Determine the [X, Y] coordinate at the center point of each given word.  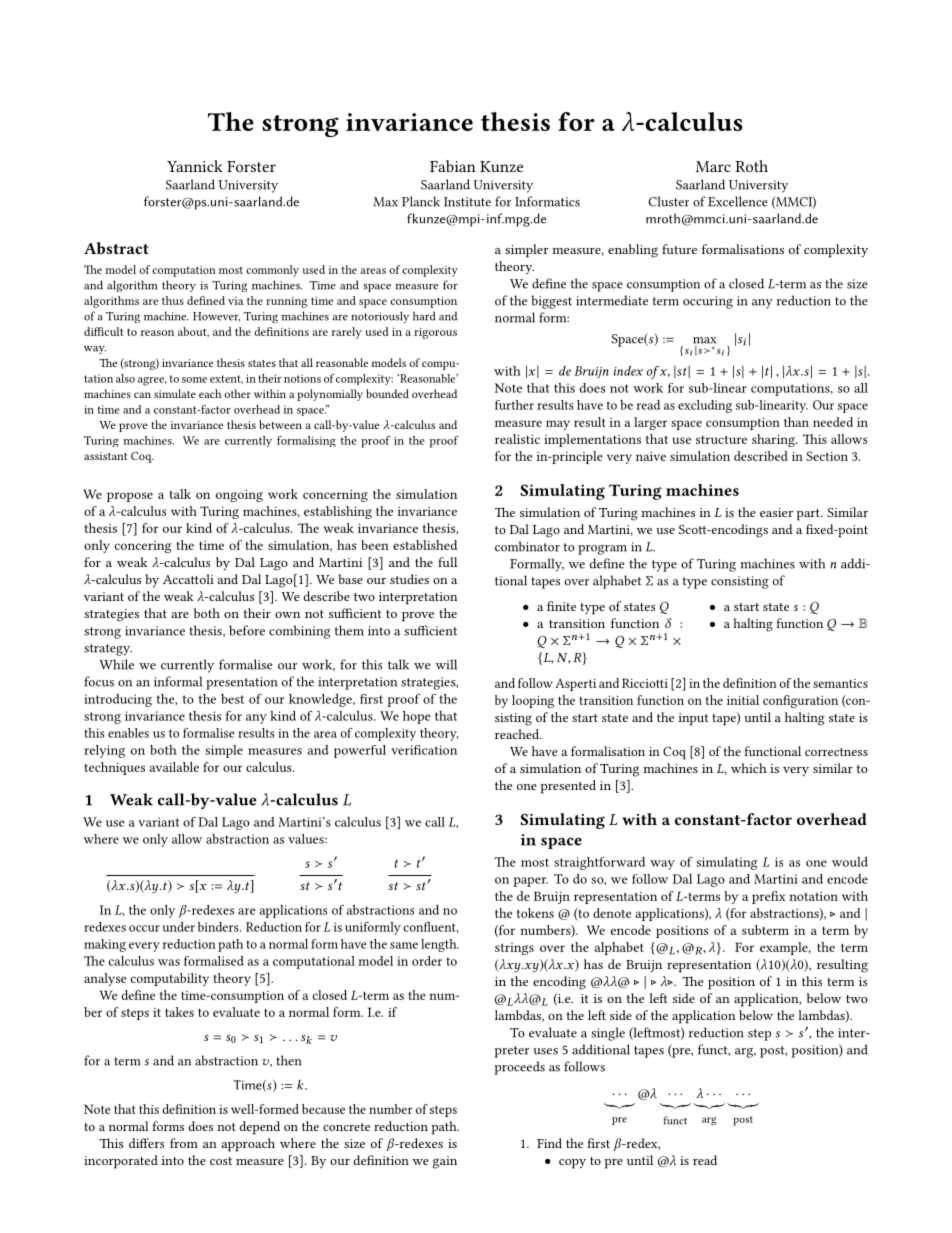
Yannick [195, 166]
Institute [467, 202]
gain [445, 1162]
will [446, 664]
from [184, 1143]
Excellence [738, 201]
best [232, 699]
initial [743, 700]
